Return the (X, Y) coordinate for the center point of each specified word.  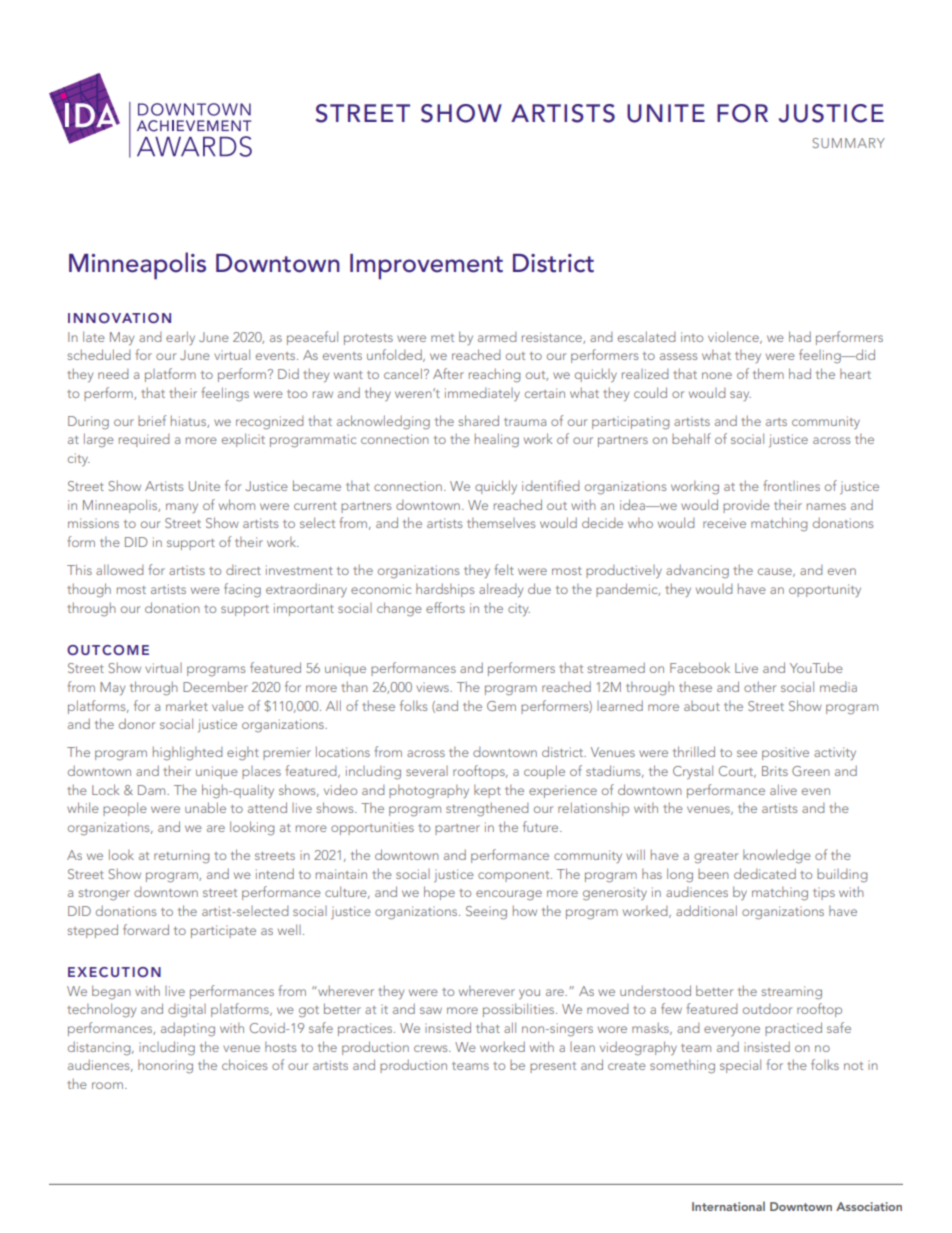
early (180, 338)
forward (146, 929)
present (553, 1067)
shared (479, 420)
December (215, 686)
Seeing (486, 913)
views (433, 687)
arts (776, 422)
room (107, 1085)
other (760, 686)
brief (152, 420)
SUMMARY (848, 143)
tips (824, 893)
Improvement (426, 267)
